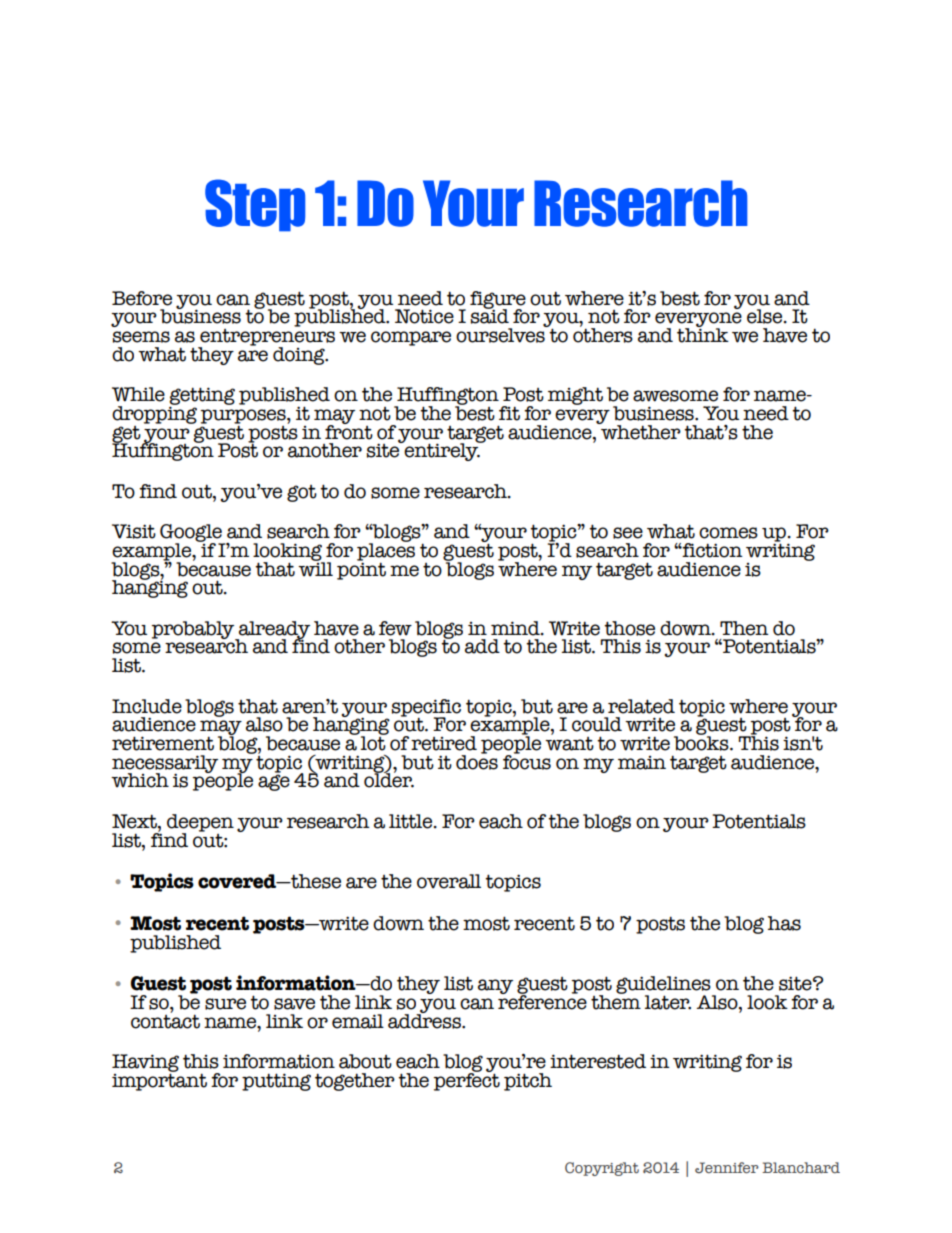 The width and height of the page is (952, 1233). Describe the element at coordinates (255, 205) in the page. I see `Step` at that location.
